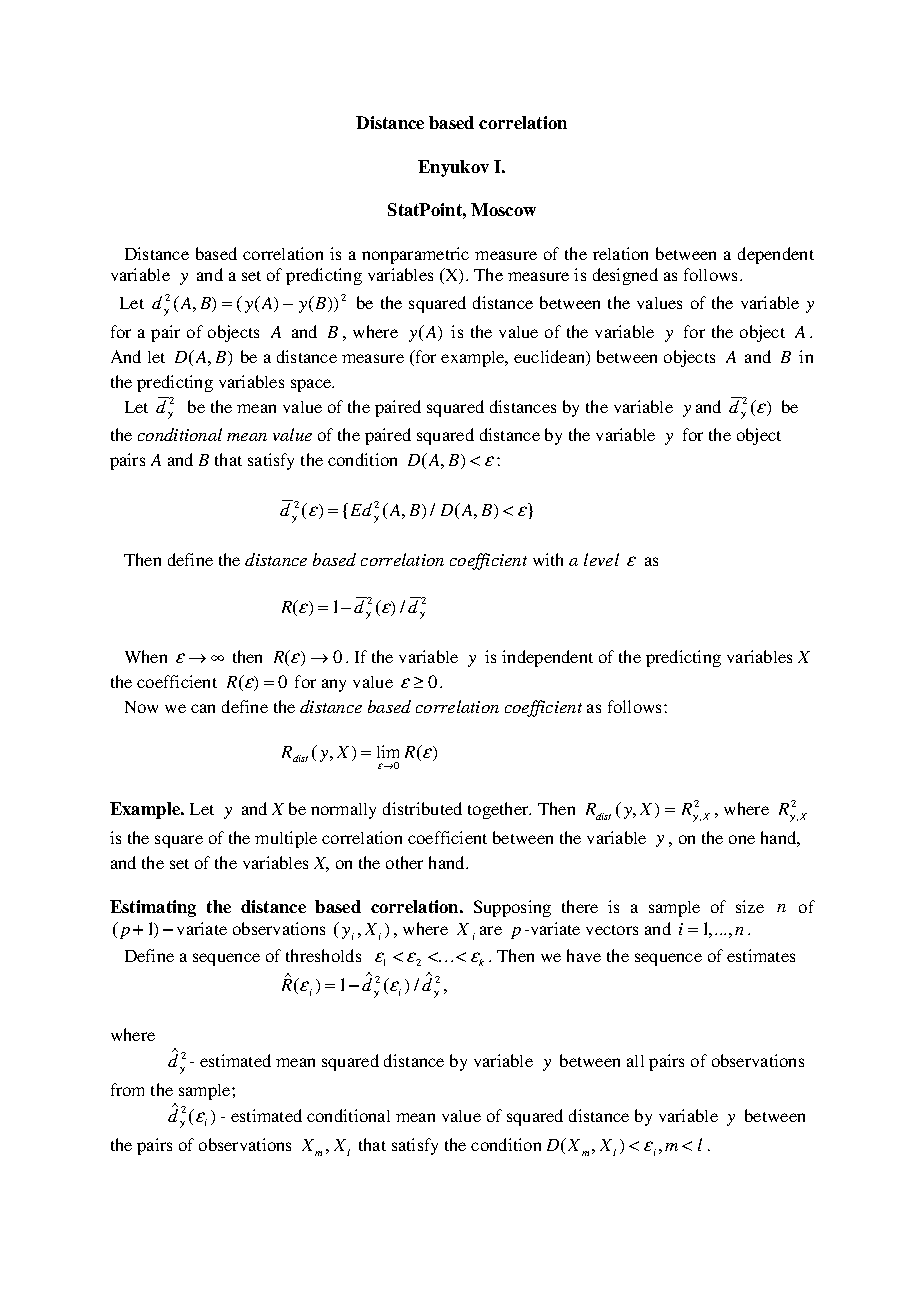 The height and width of the screenshot is (1308, 924). I want to click on multiple, so click(286, 839).
